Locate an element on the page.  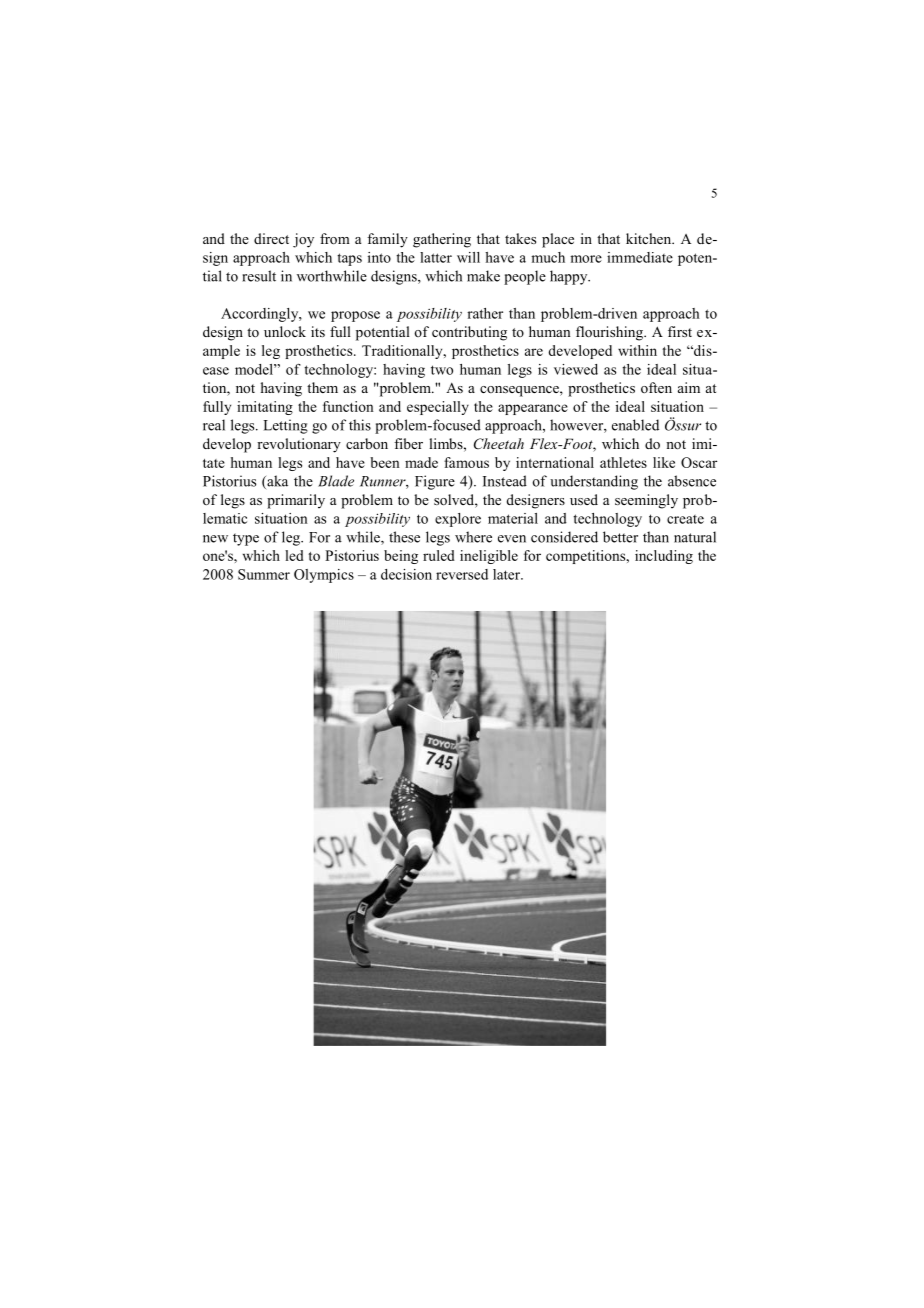
reversed is located at coordinates (462, 574).
